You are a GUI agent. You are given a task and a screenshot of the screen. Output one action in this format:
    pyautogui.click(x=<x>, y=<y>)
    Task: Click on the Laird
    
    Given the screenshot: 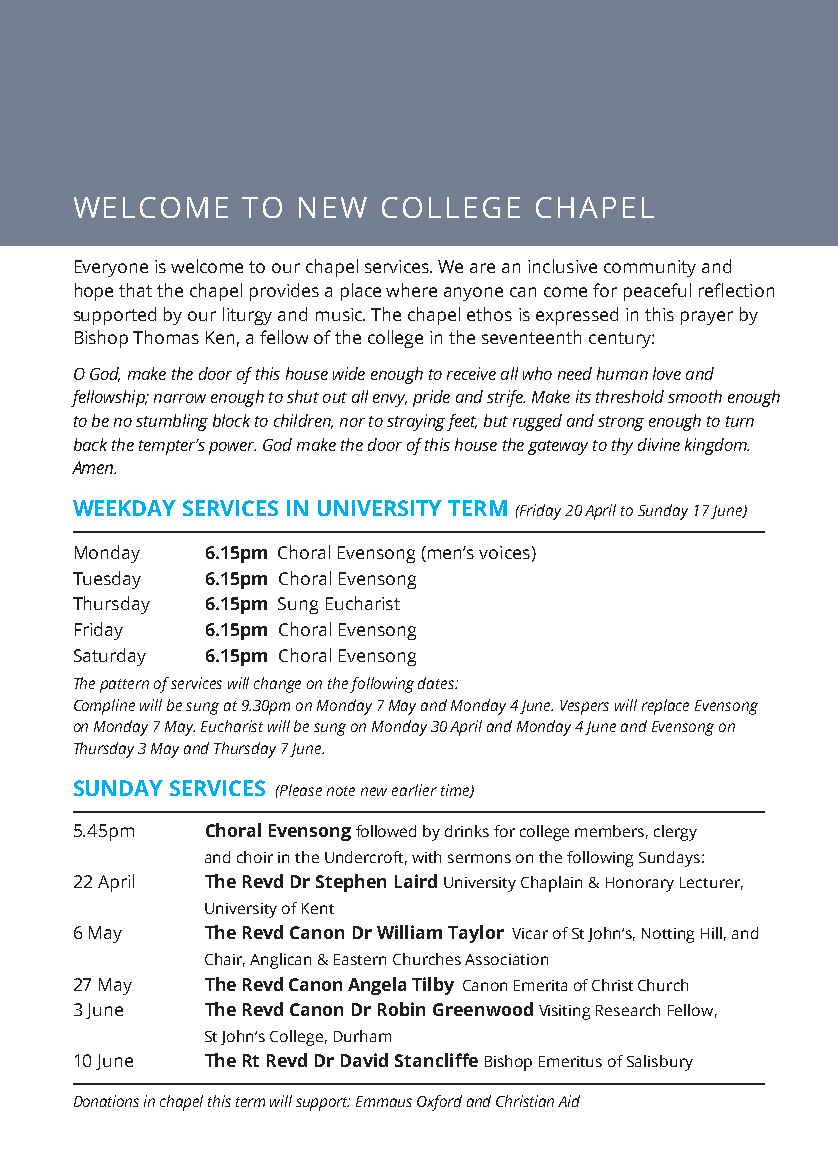 What is the action you would take?
    pyautogui.click(x=416, y=881)
